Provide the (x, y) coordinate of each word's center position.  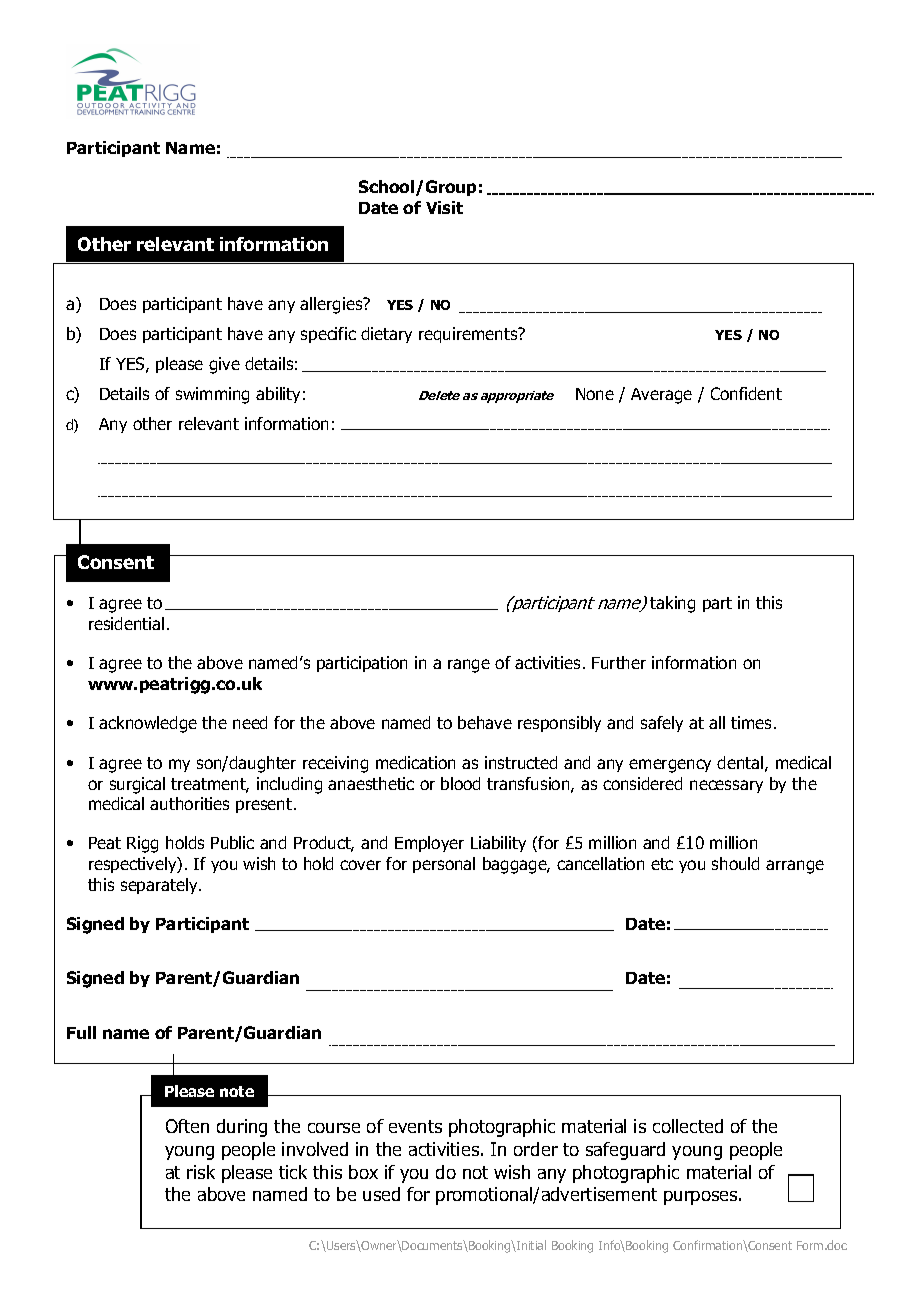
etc (662, 864)
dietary (386, 335)
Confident (746, 393)
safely (662, 724)
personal (444, 865)
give (224, 365)
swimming (212, 395)
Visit (444, 207)
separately (160, 886)
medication (415, 762)
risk (201, 1172)
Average (661, 396)
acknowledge (148, 724)
